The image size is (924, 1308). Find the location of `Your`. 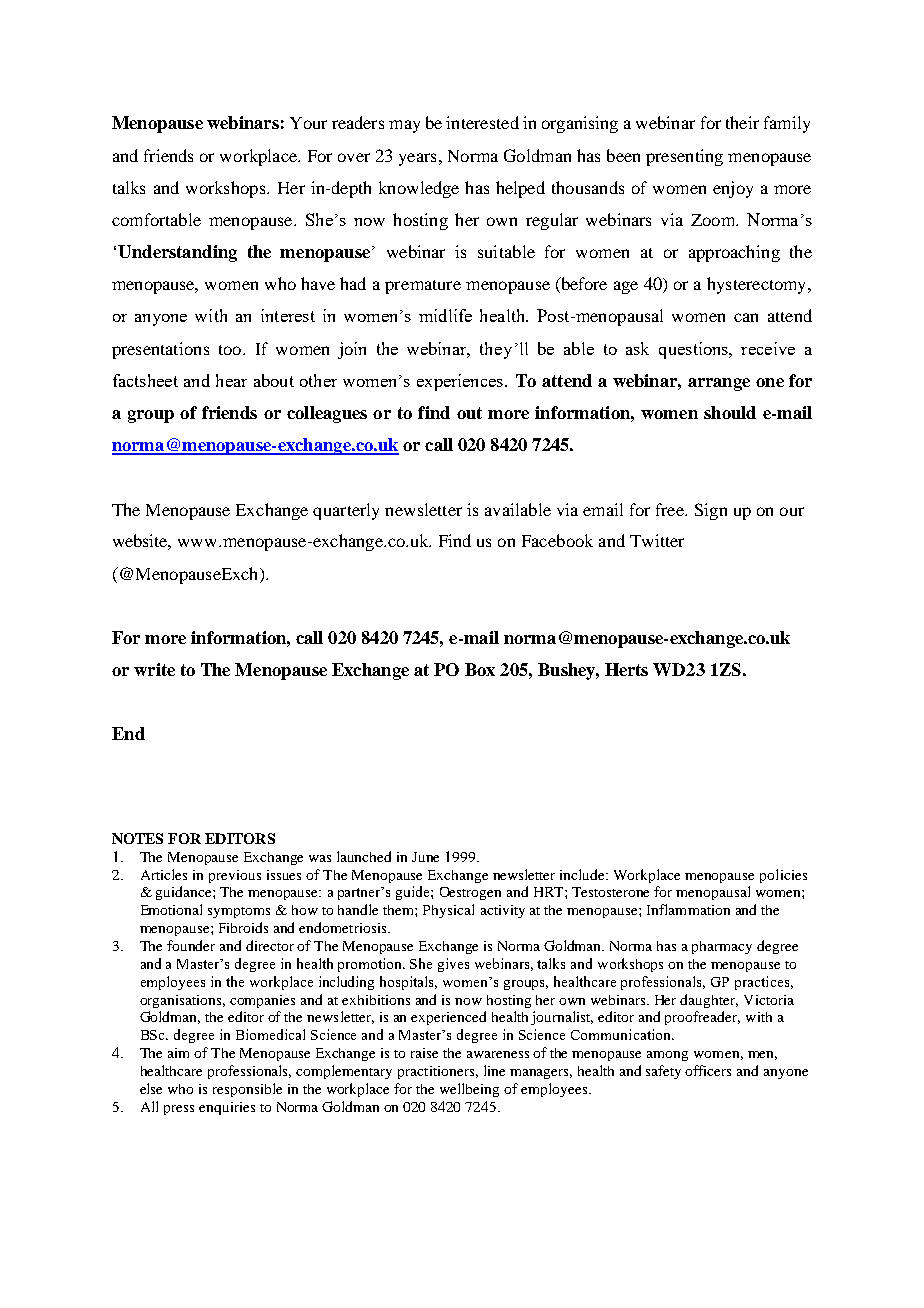

Your is located at coordinates (308, 123).
